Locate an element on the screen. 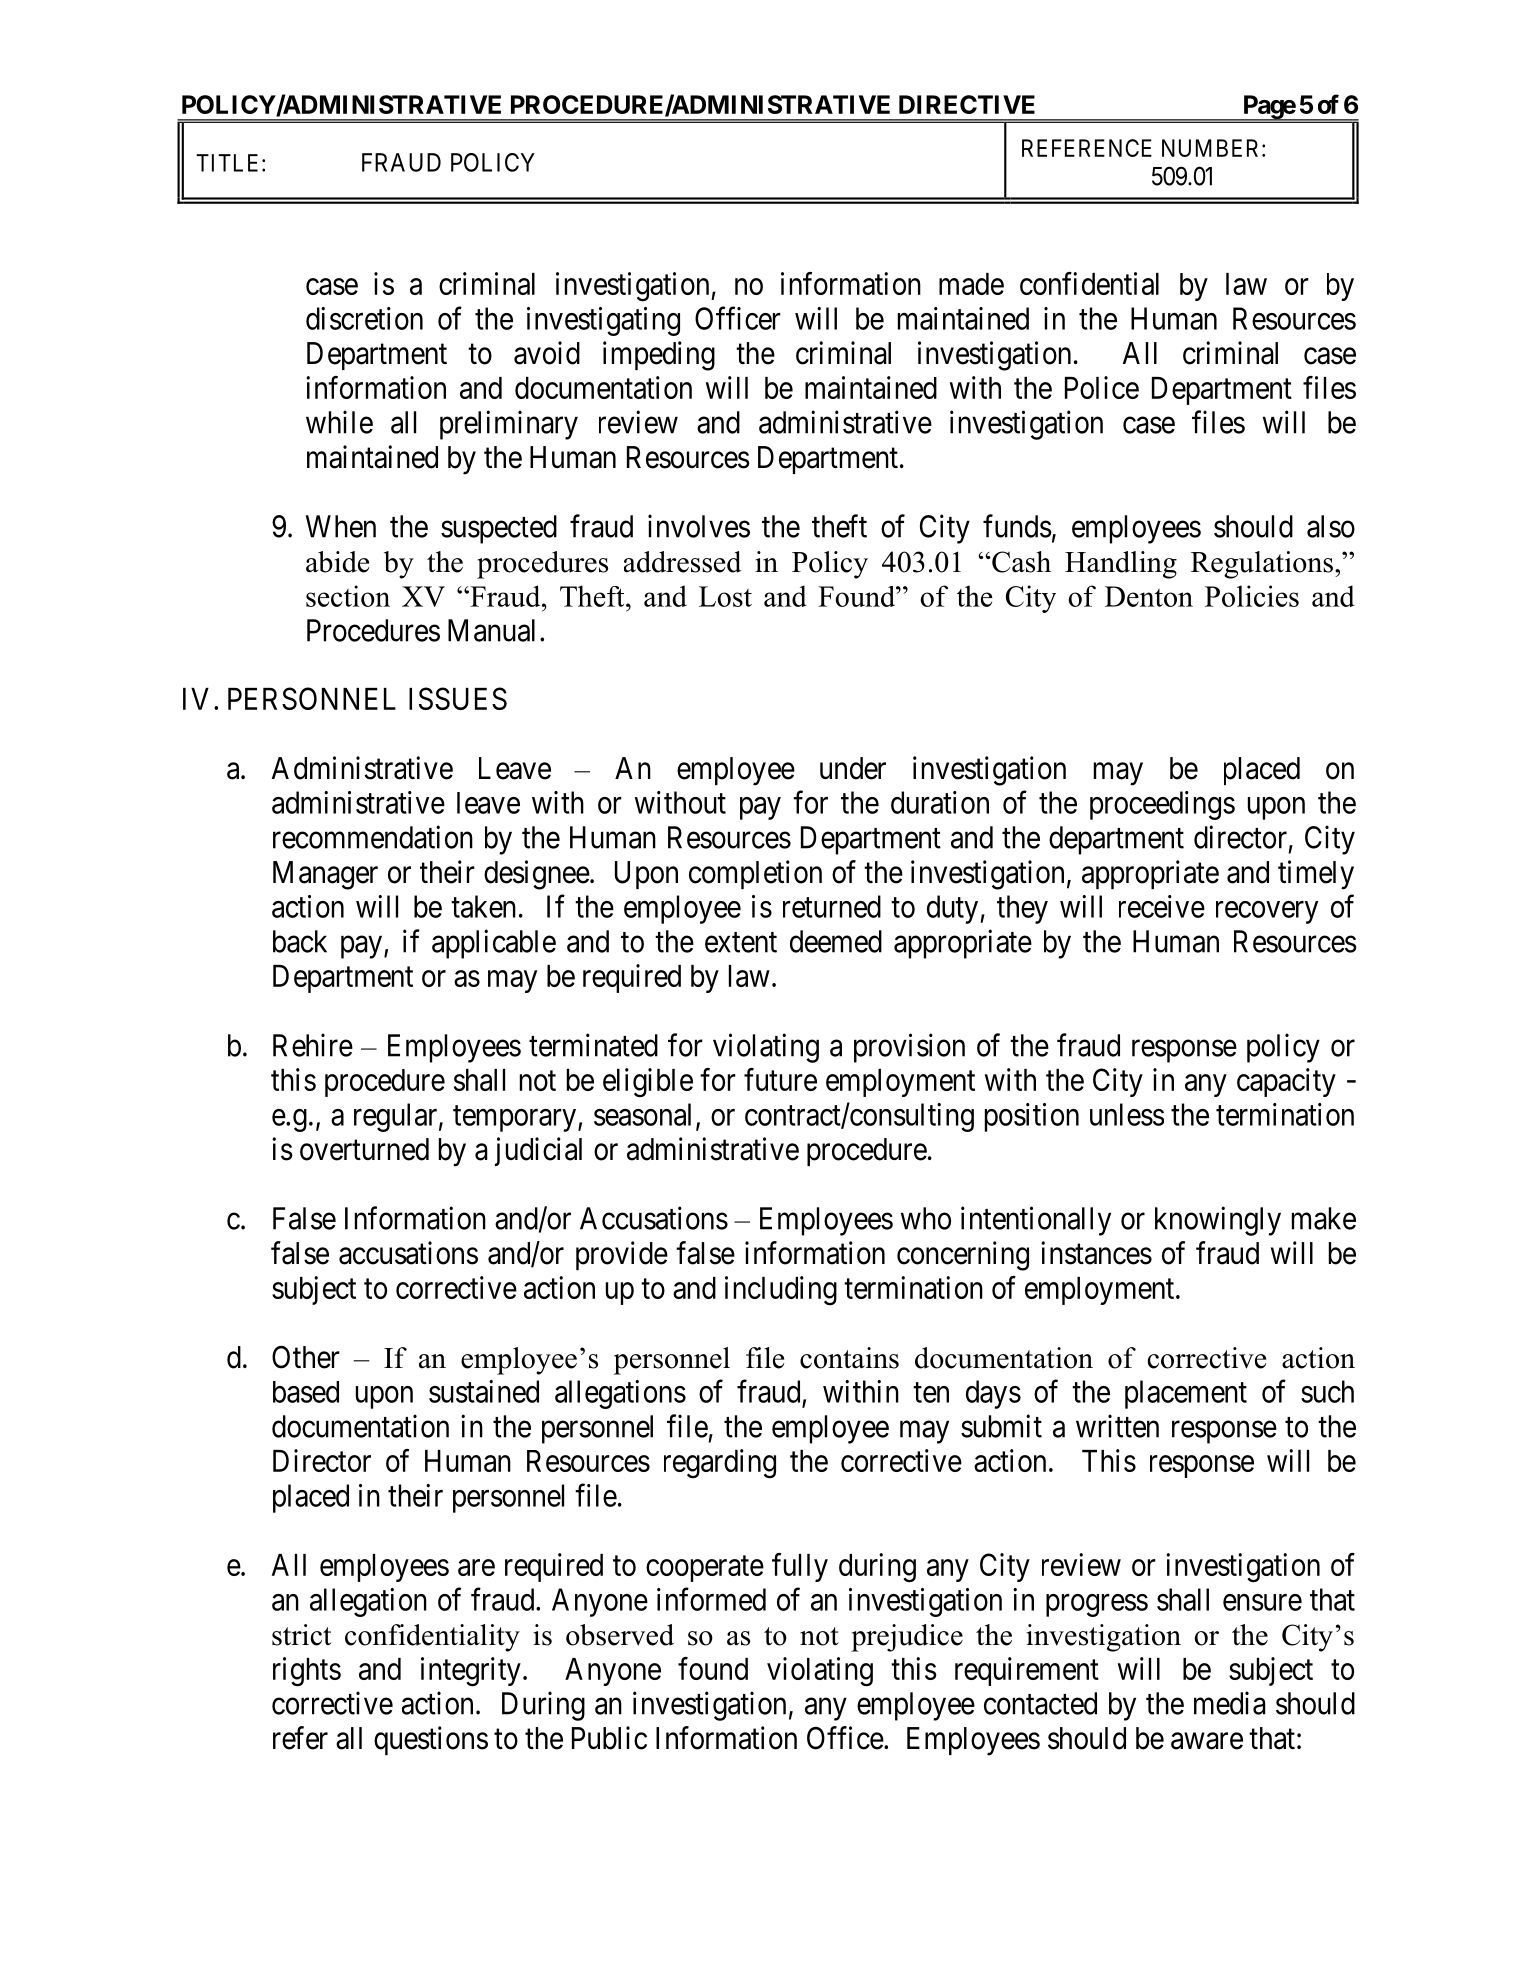  prejudice is located at coordinates (907, 1638).
